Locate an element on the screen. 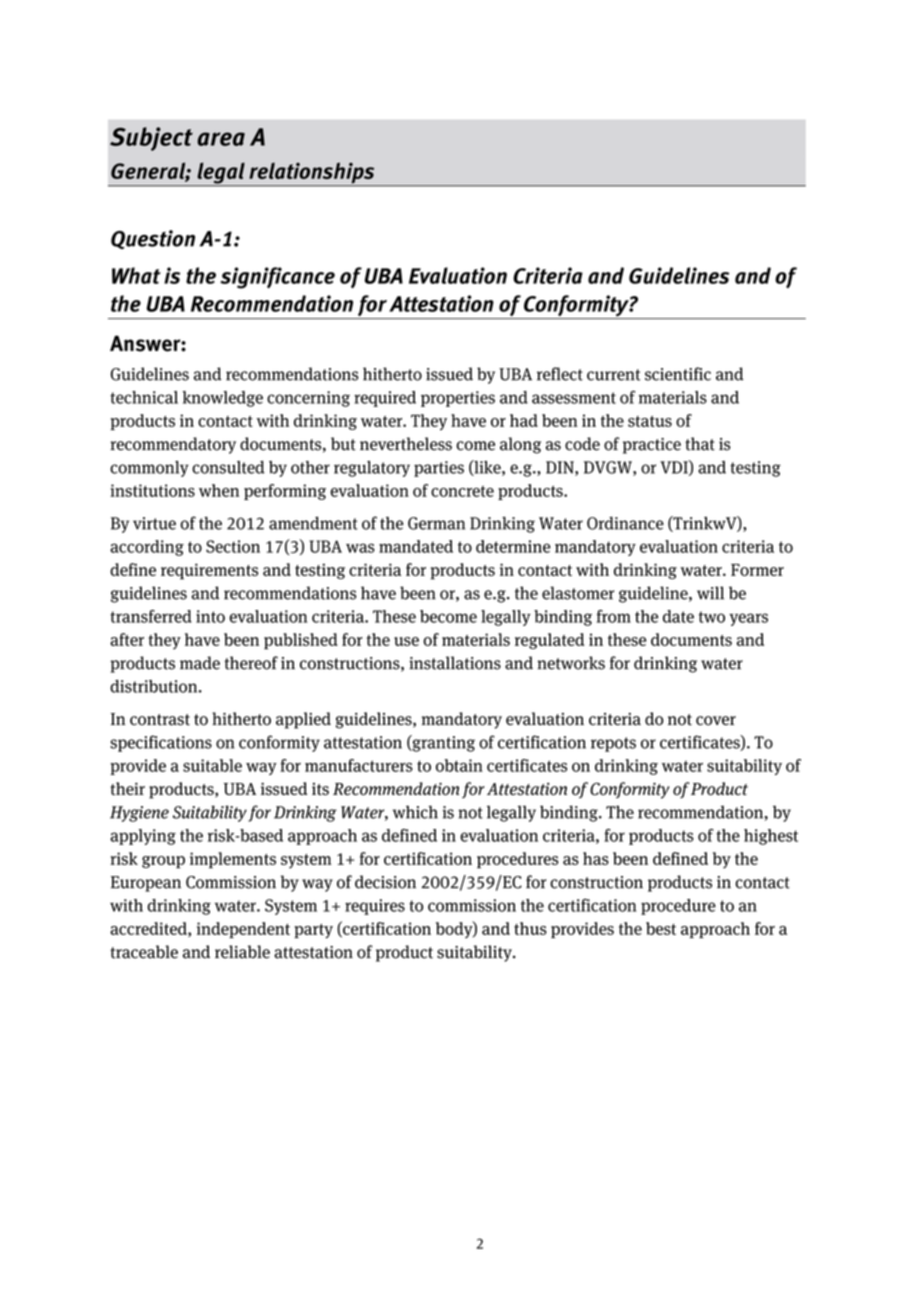  relationships is located at coordinates (312, 174).
